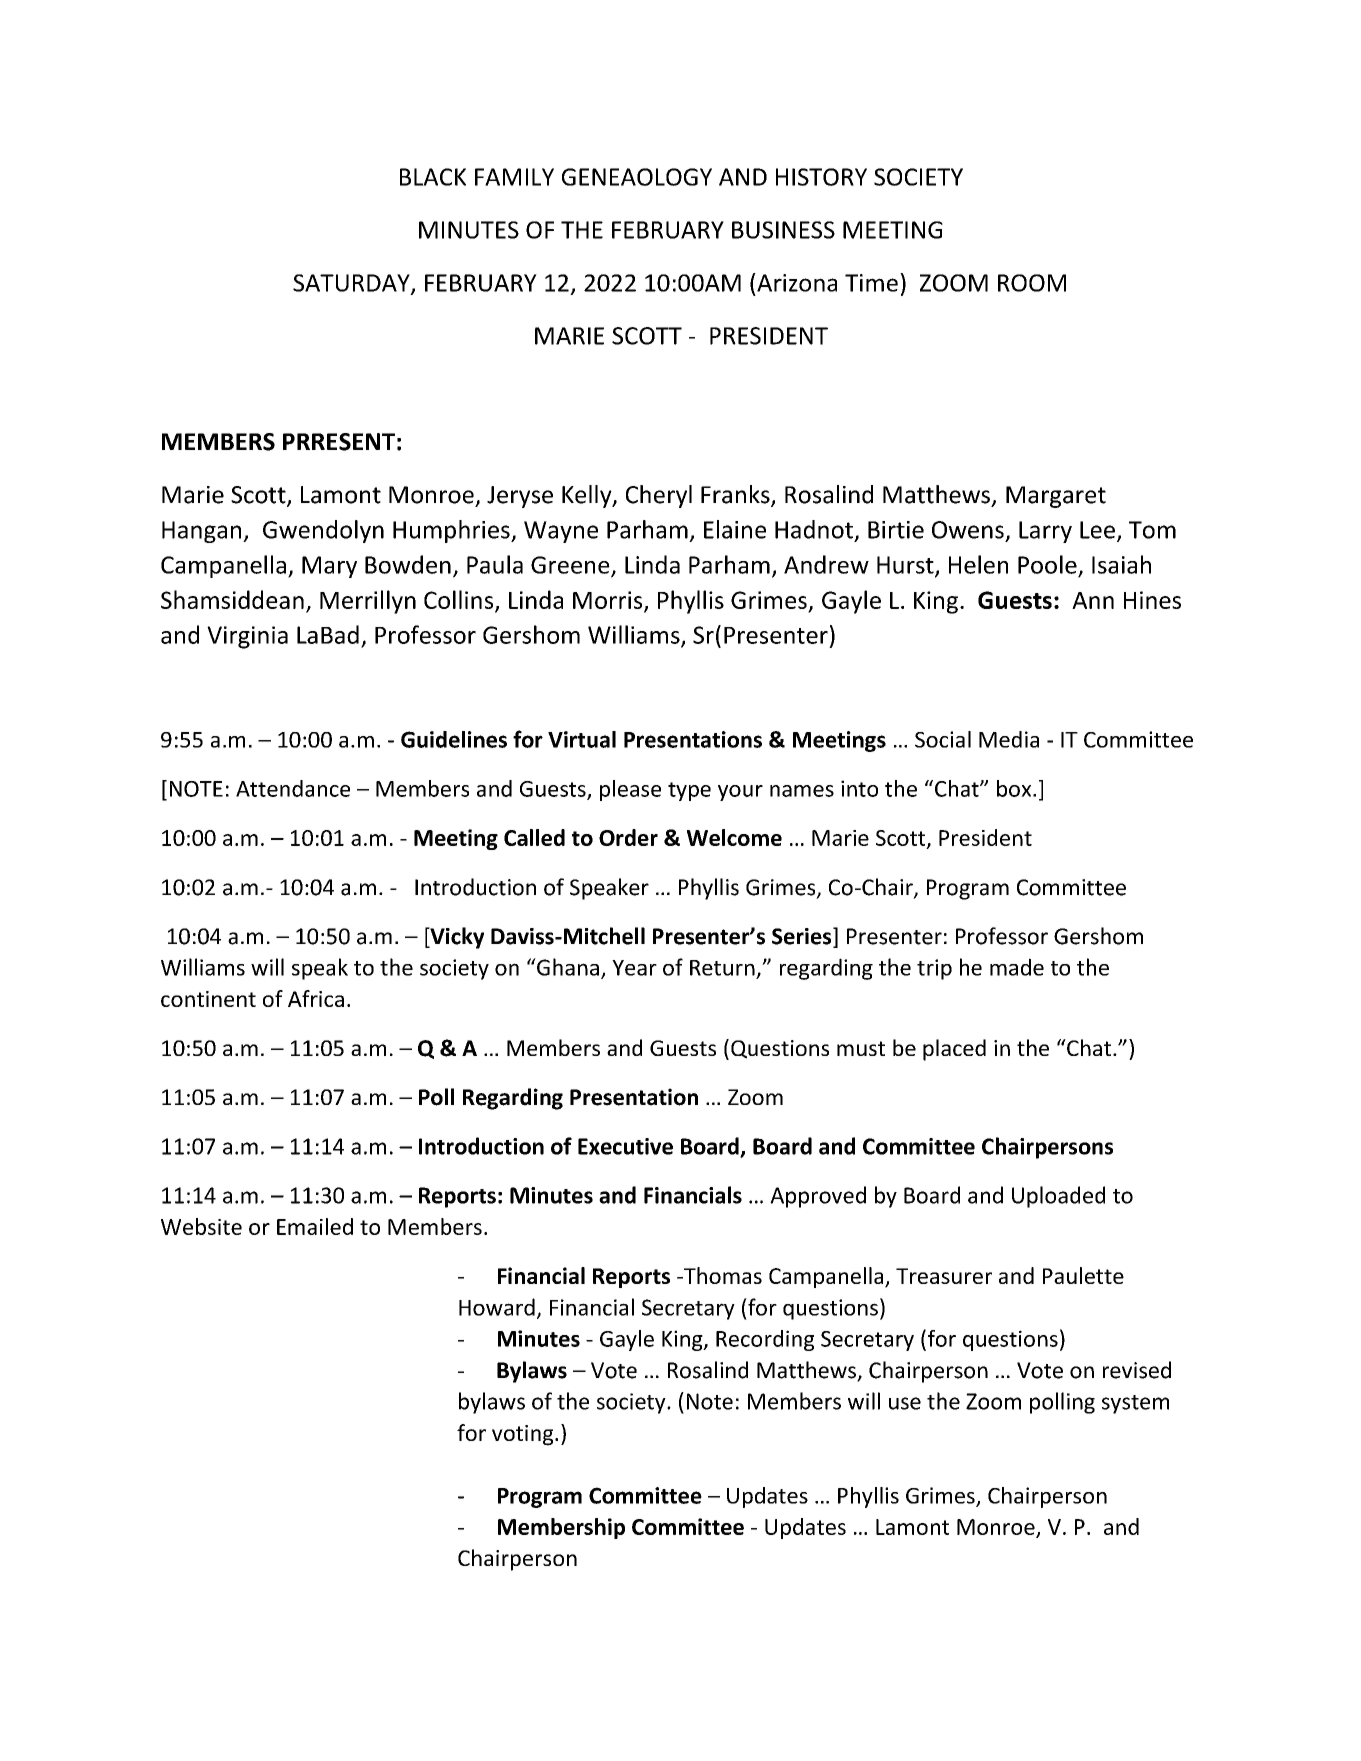 This screenshot has height=1761, width=1361. I want to click on SATURDAY, so click(352, 284).
